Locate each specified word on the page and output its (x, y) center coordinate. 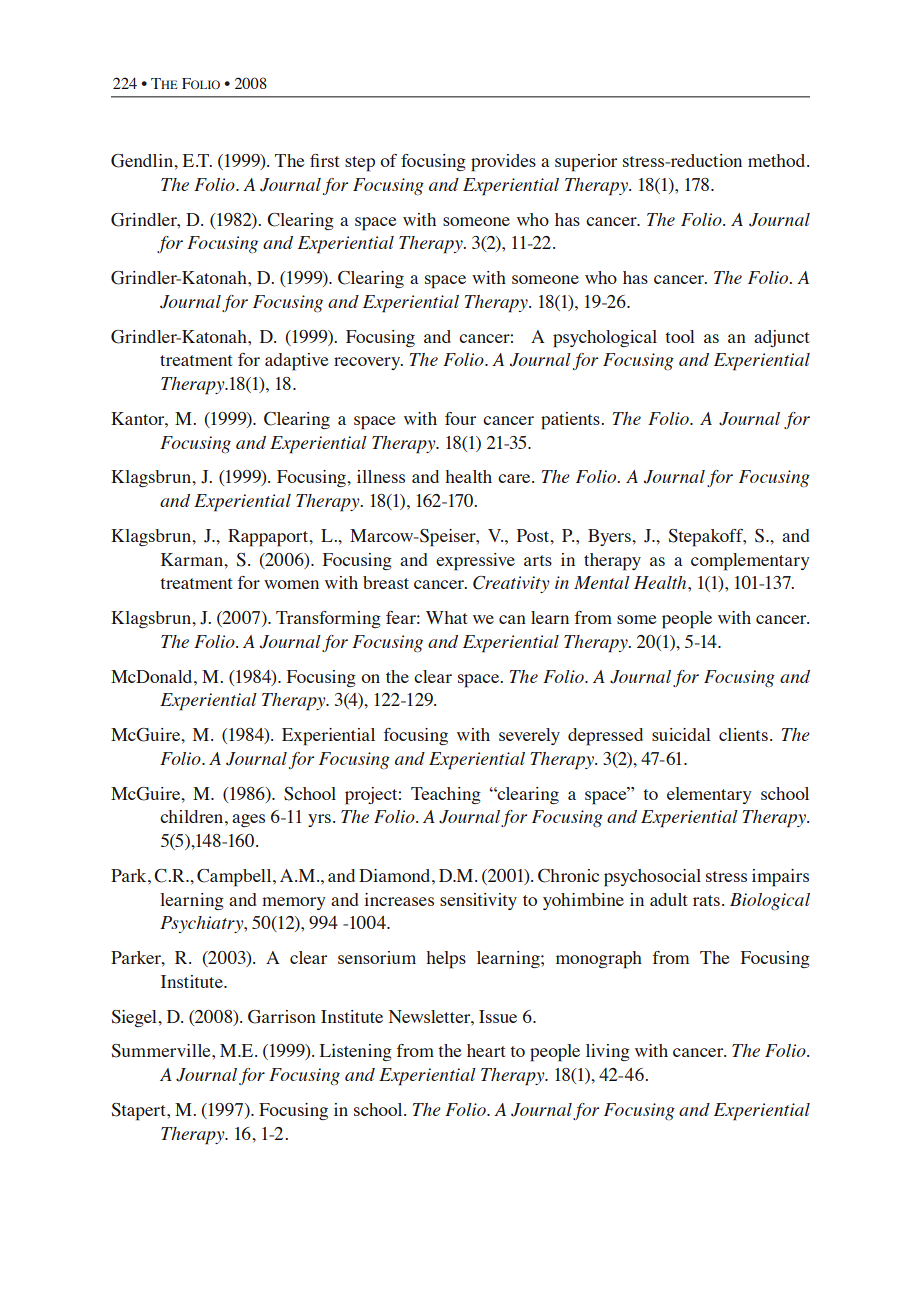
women (291, 584)
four (460, 418)
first (324, 160)
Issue (498, 1016)
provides (503, 163)
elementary (709, 795)
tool (680, 336)
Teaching (446, 795)
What (446, 617)
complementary (750, 562)
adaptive (296, 362)
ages (248, 820)
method (778, 160)
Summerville (162, 1051)
